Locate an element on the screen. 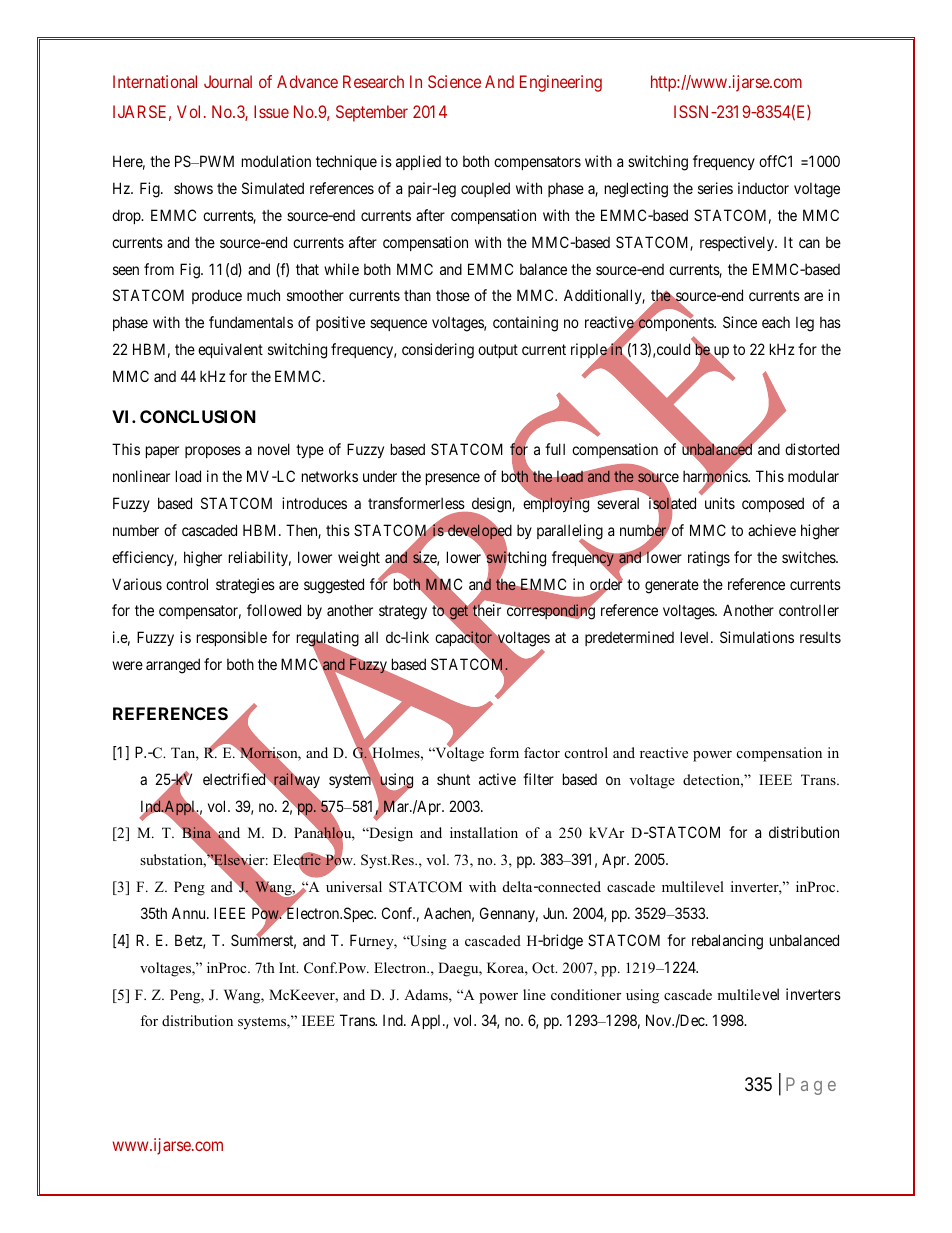 Image resolution: width=952 pixels, height=1233 pixels. produce is located at coordinates (217, 296).
